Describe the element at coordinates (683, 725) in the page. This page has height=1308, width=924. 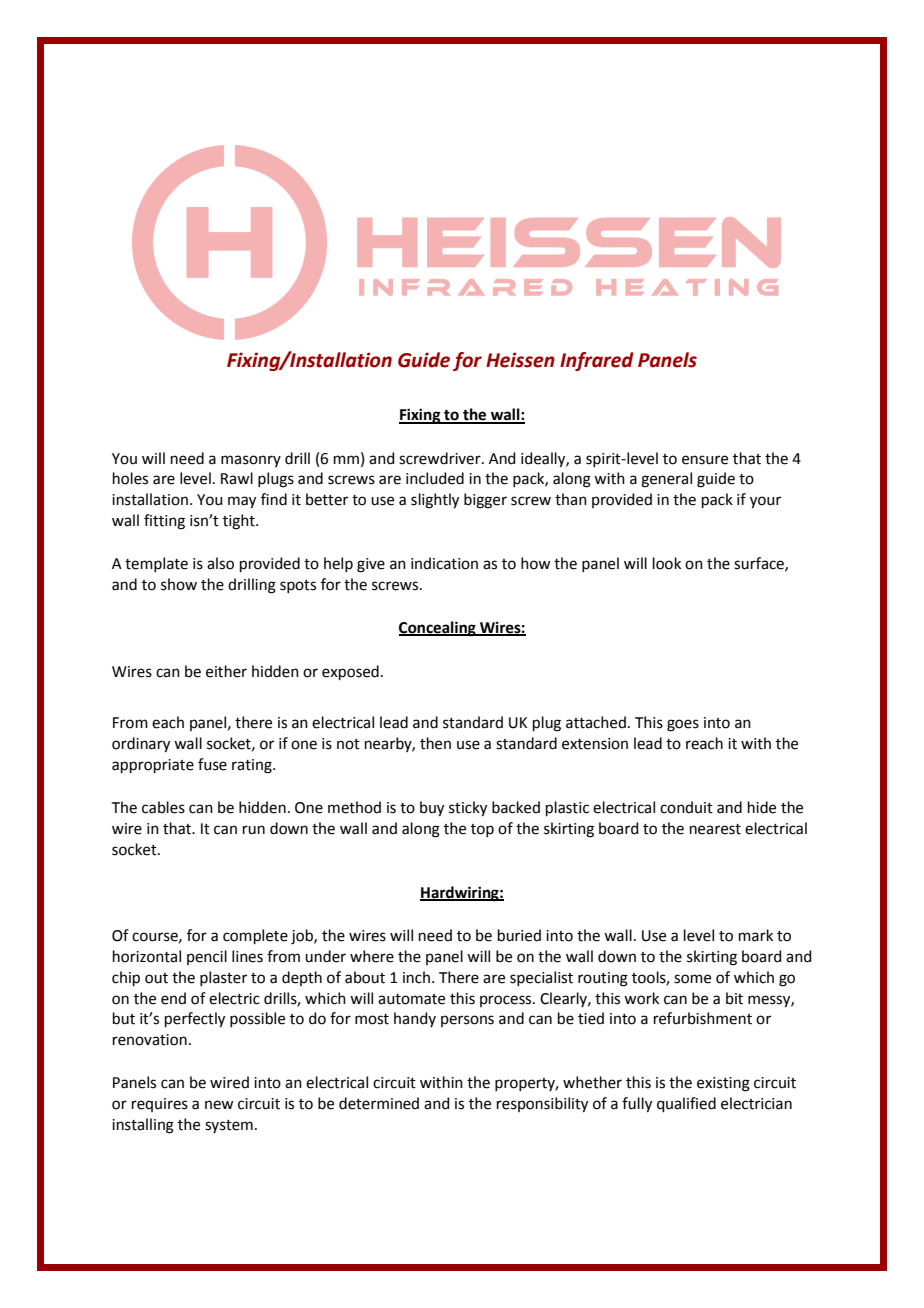
I see `goes` at that location.
